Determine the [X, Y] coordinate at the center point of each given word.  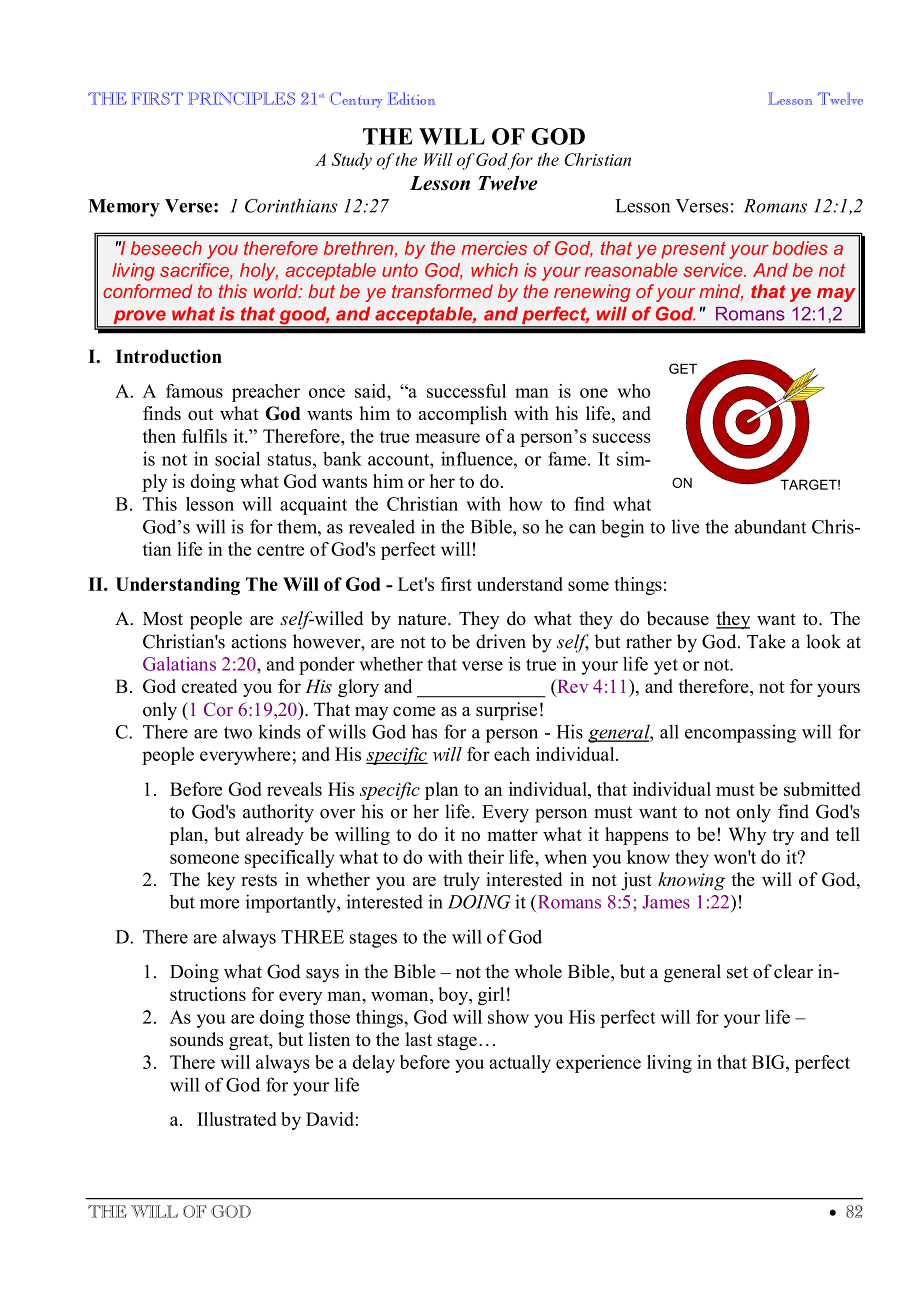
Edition [411, 98]
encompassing [740, 733]
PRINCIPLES [241, 98]
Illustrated [237, 1119]
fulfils [204, 436]
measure [447, 438]
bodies [800, 248]
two [238, 733]
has [424, 731]
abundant [770, 526]
